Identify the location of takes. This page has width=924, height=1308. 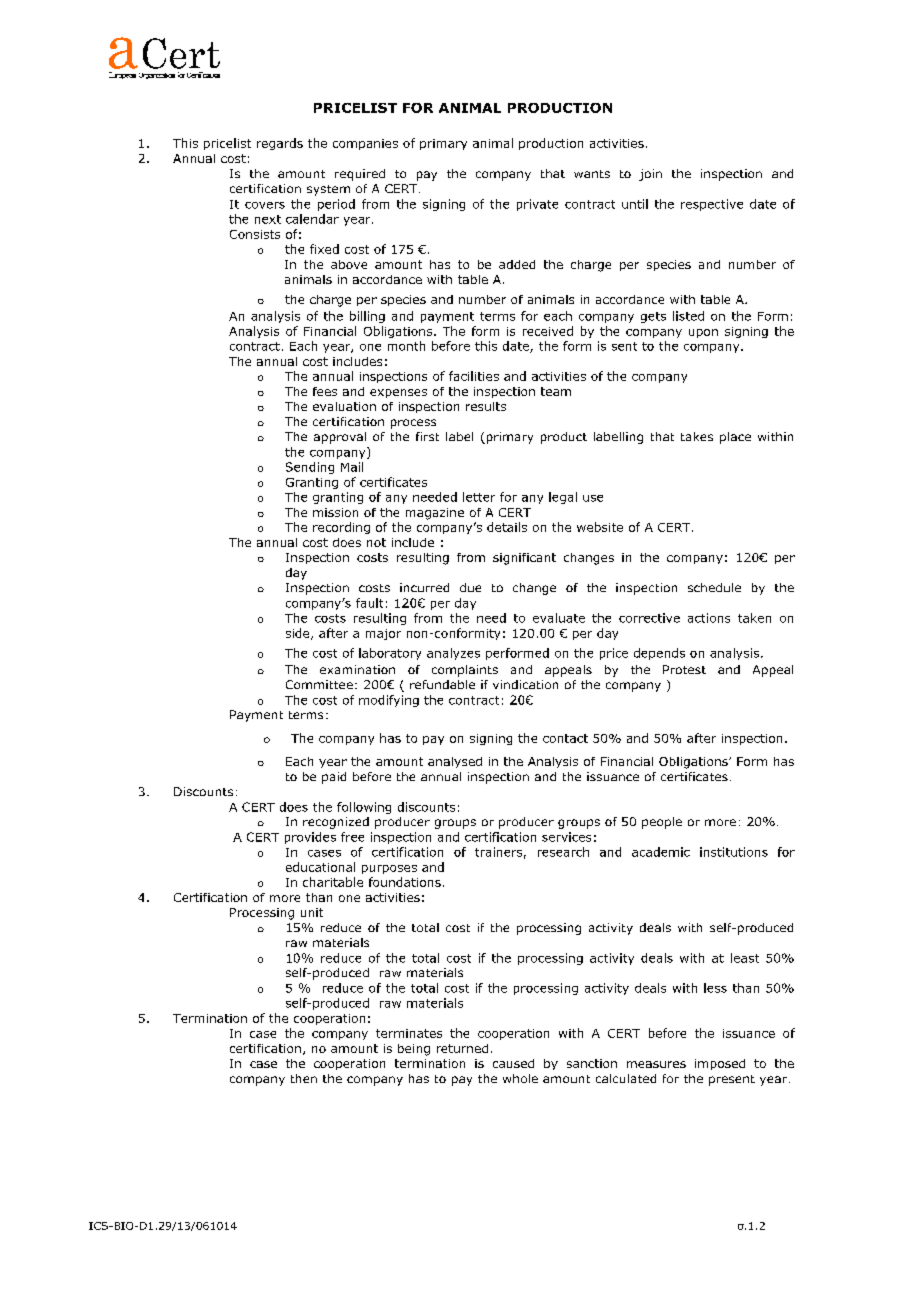
(697, 436).
